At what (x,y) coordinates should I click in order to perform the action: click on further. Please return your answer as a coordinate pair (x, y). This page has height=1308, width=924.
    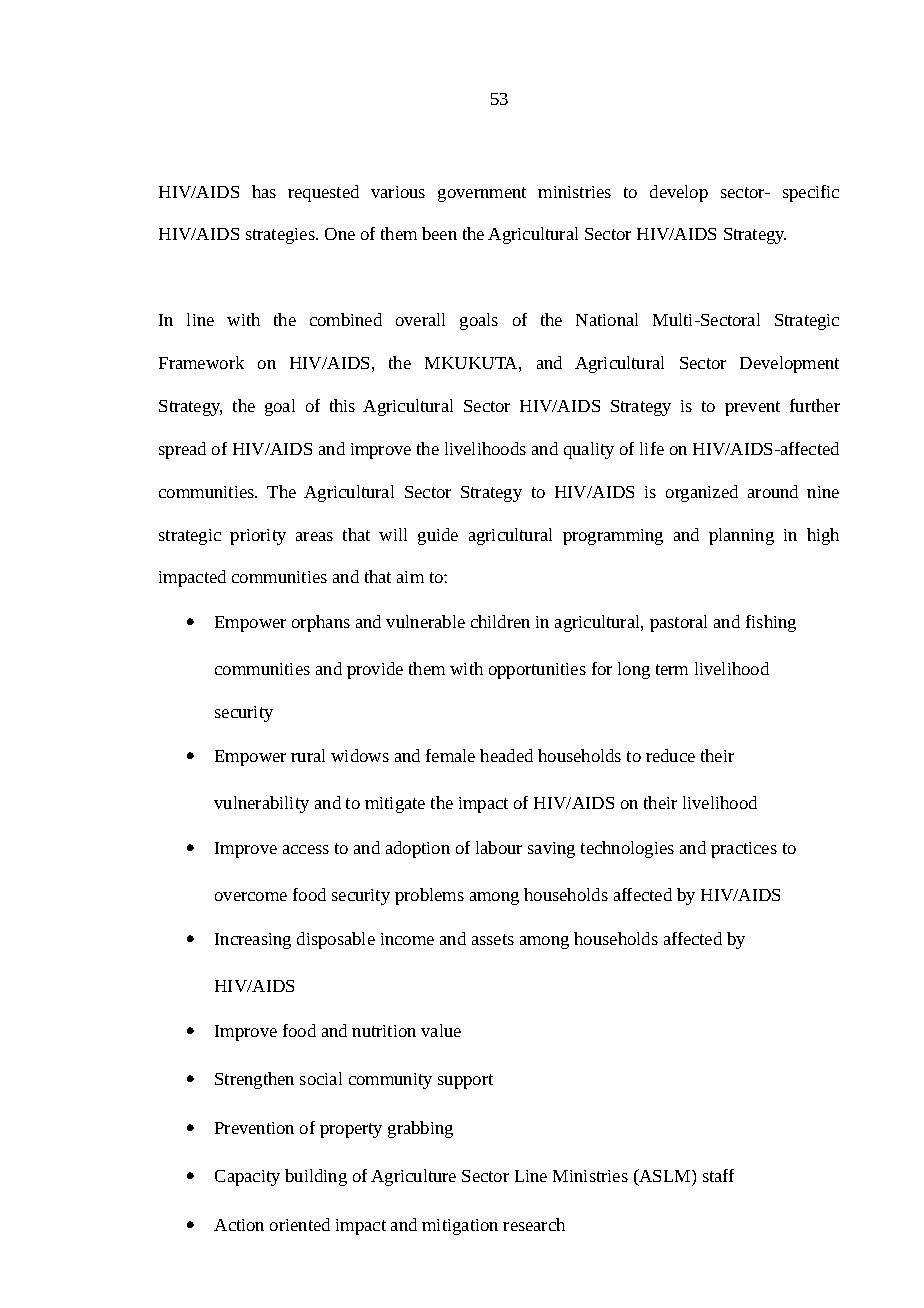
    Looking at the image, I should click on (815, 405).
